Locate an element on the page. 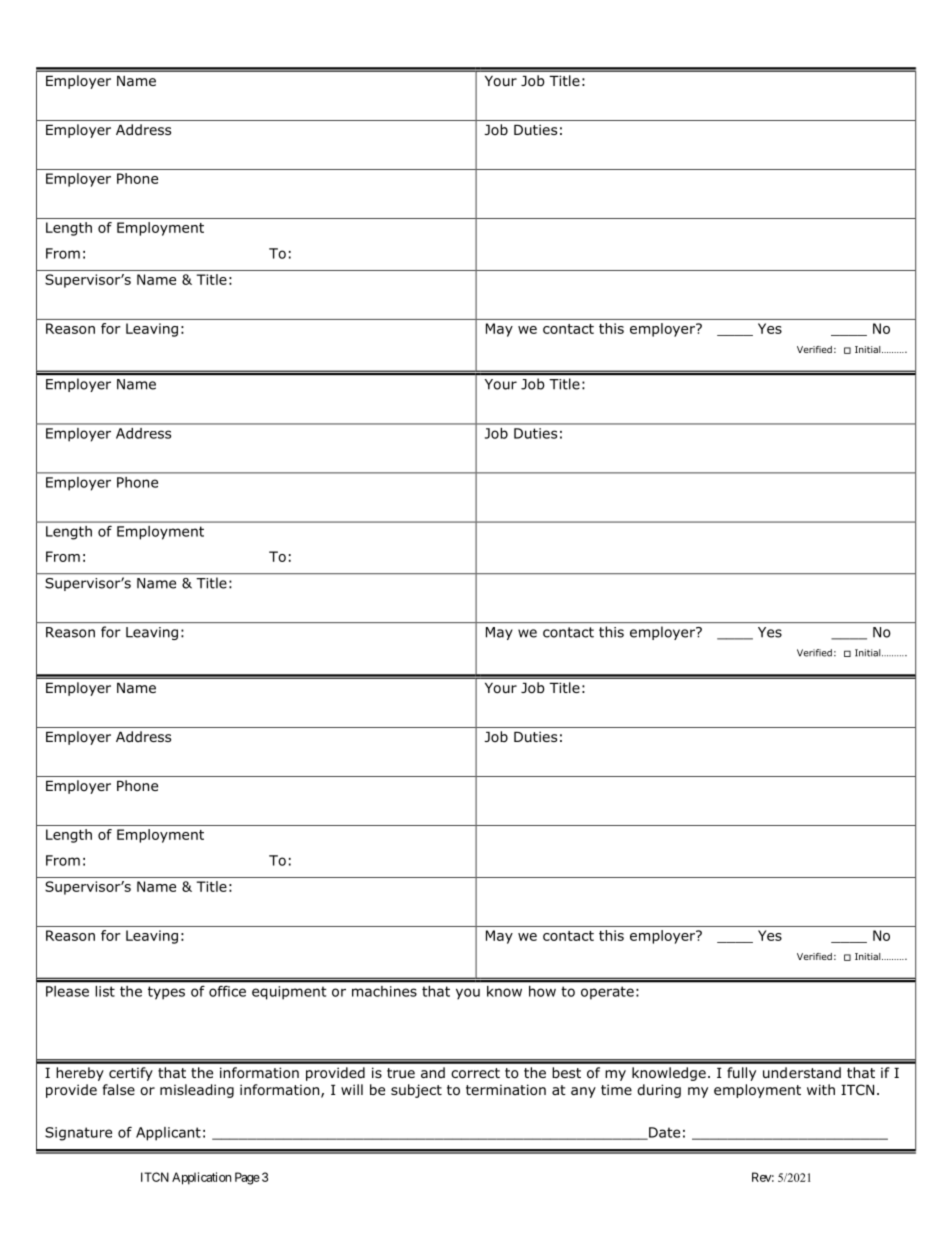 The image size is (952, 1233). false is located at coordinates (119, 1089).
